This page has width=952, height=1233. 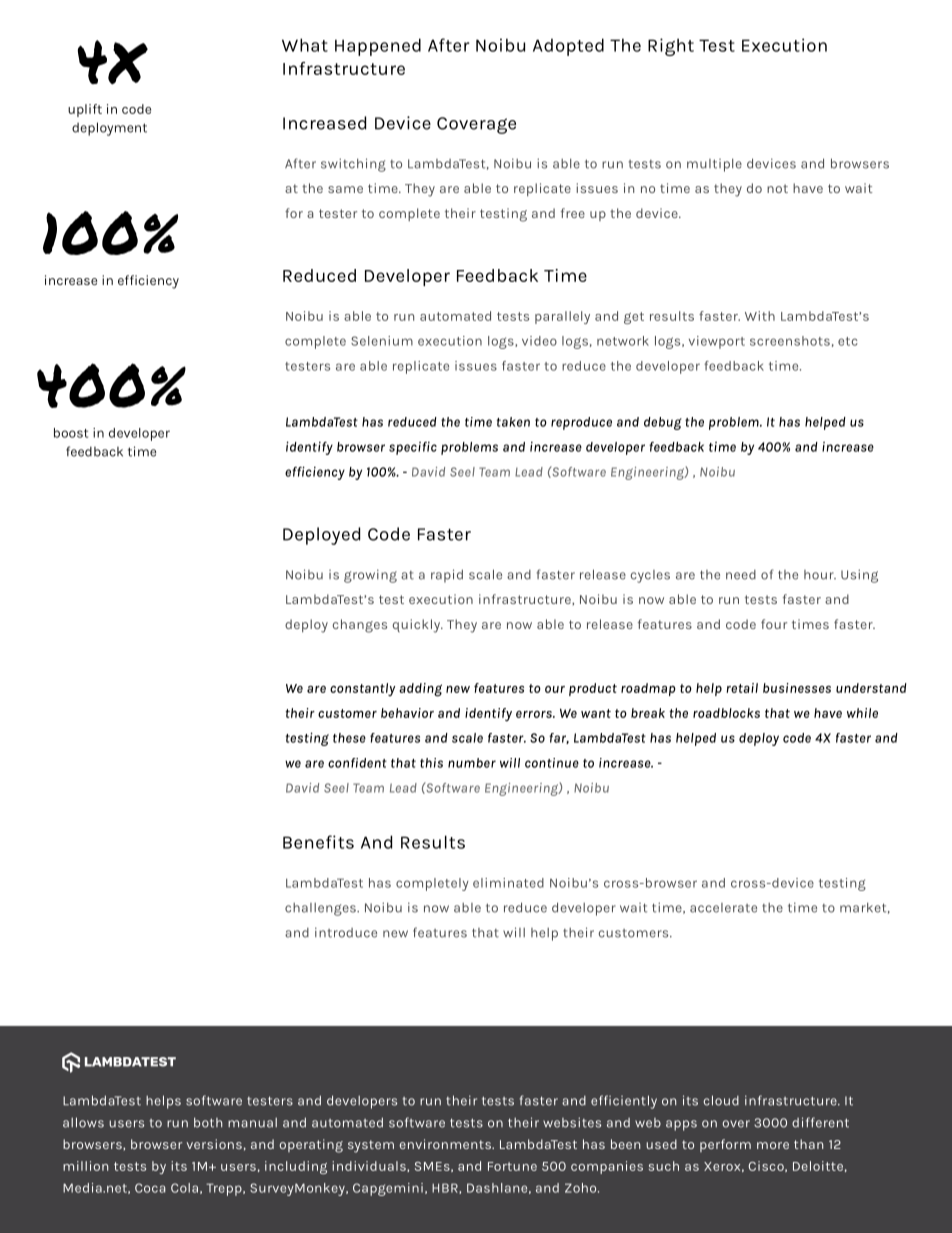 What do you see at coordinates (378, 47) in the page?
I see `Happened` at bounding box center [378, 47].
